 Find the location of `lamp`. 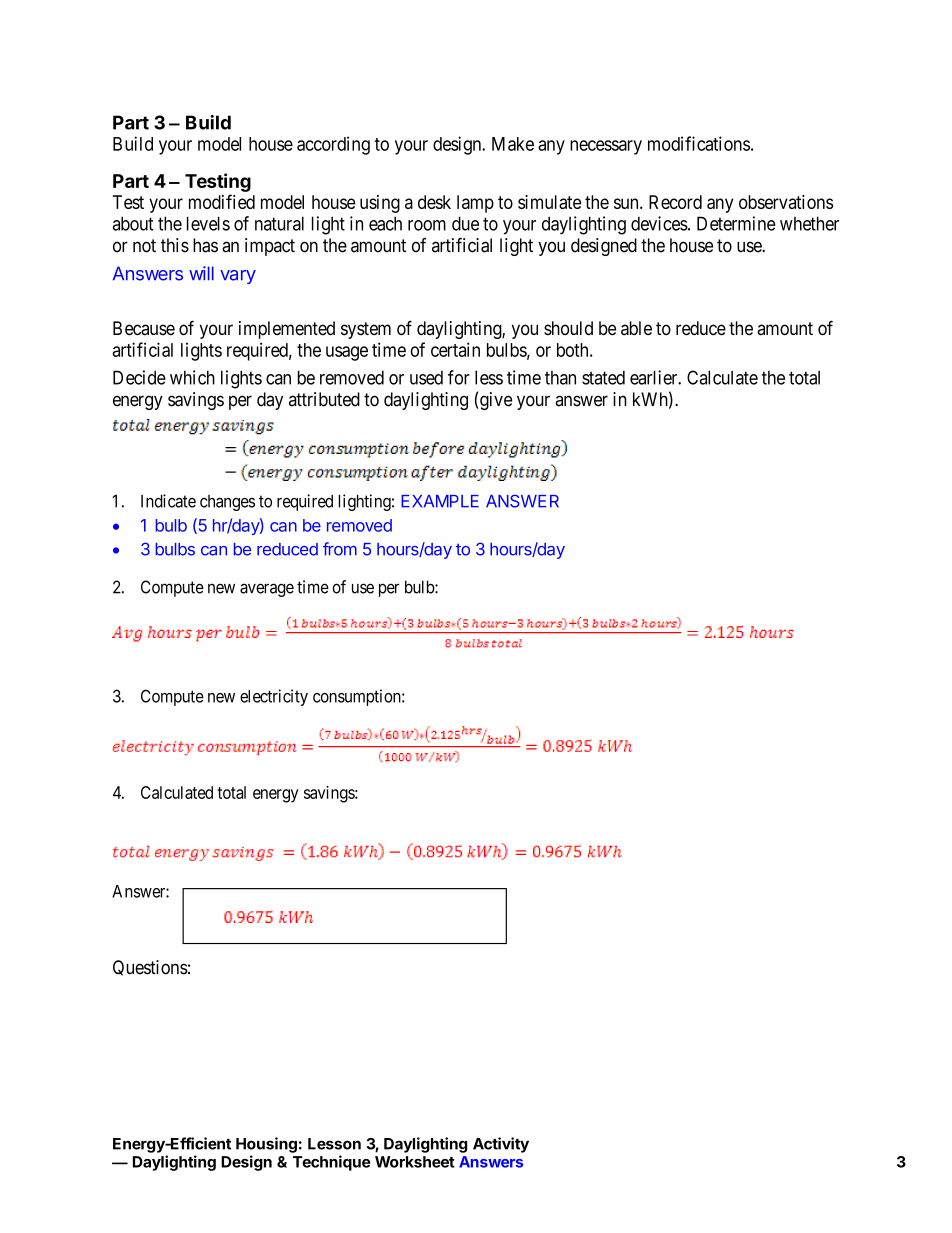

lamp is located at coordinates (475, 204).
